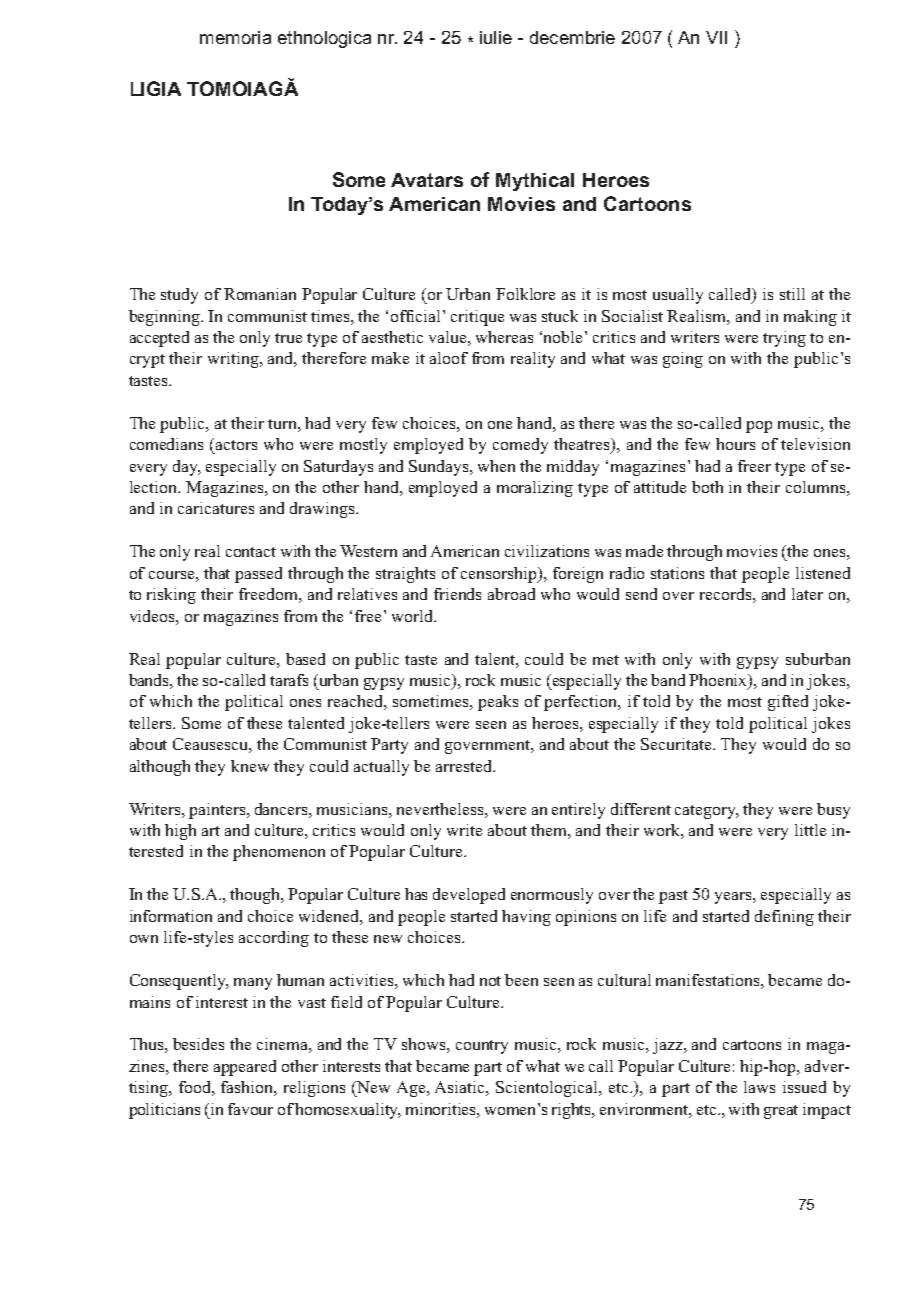  What do you see at coordinates (234, 360) in the screenshot?
I see `writing` at bounding box center [234, 360].
